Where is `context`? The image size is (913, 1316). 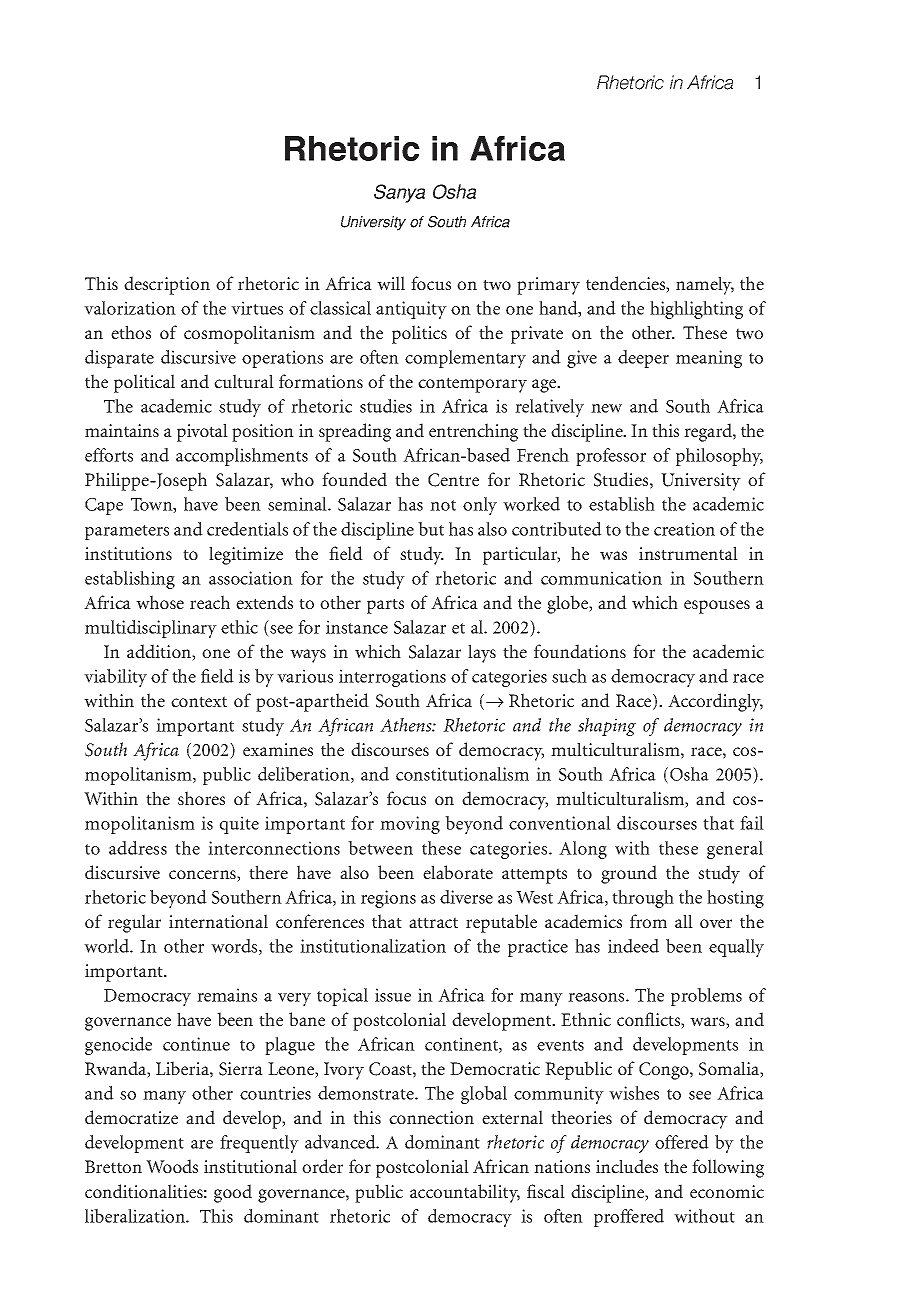 context is located at coordinates (199, 701).
